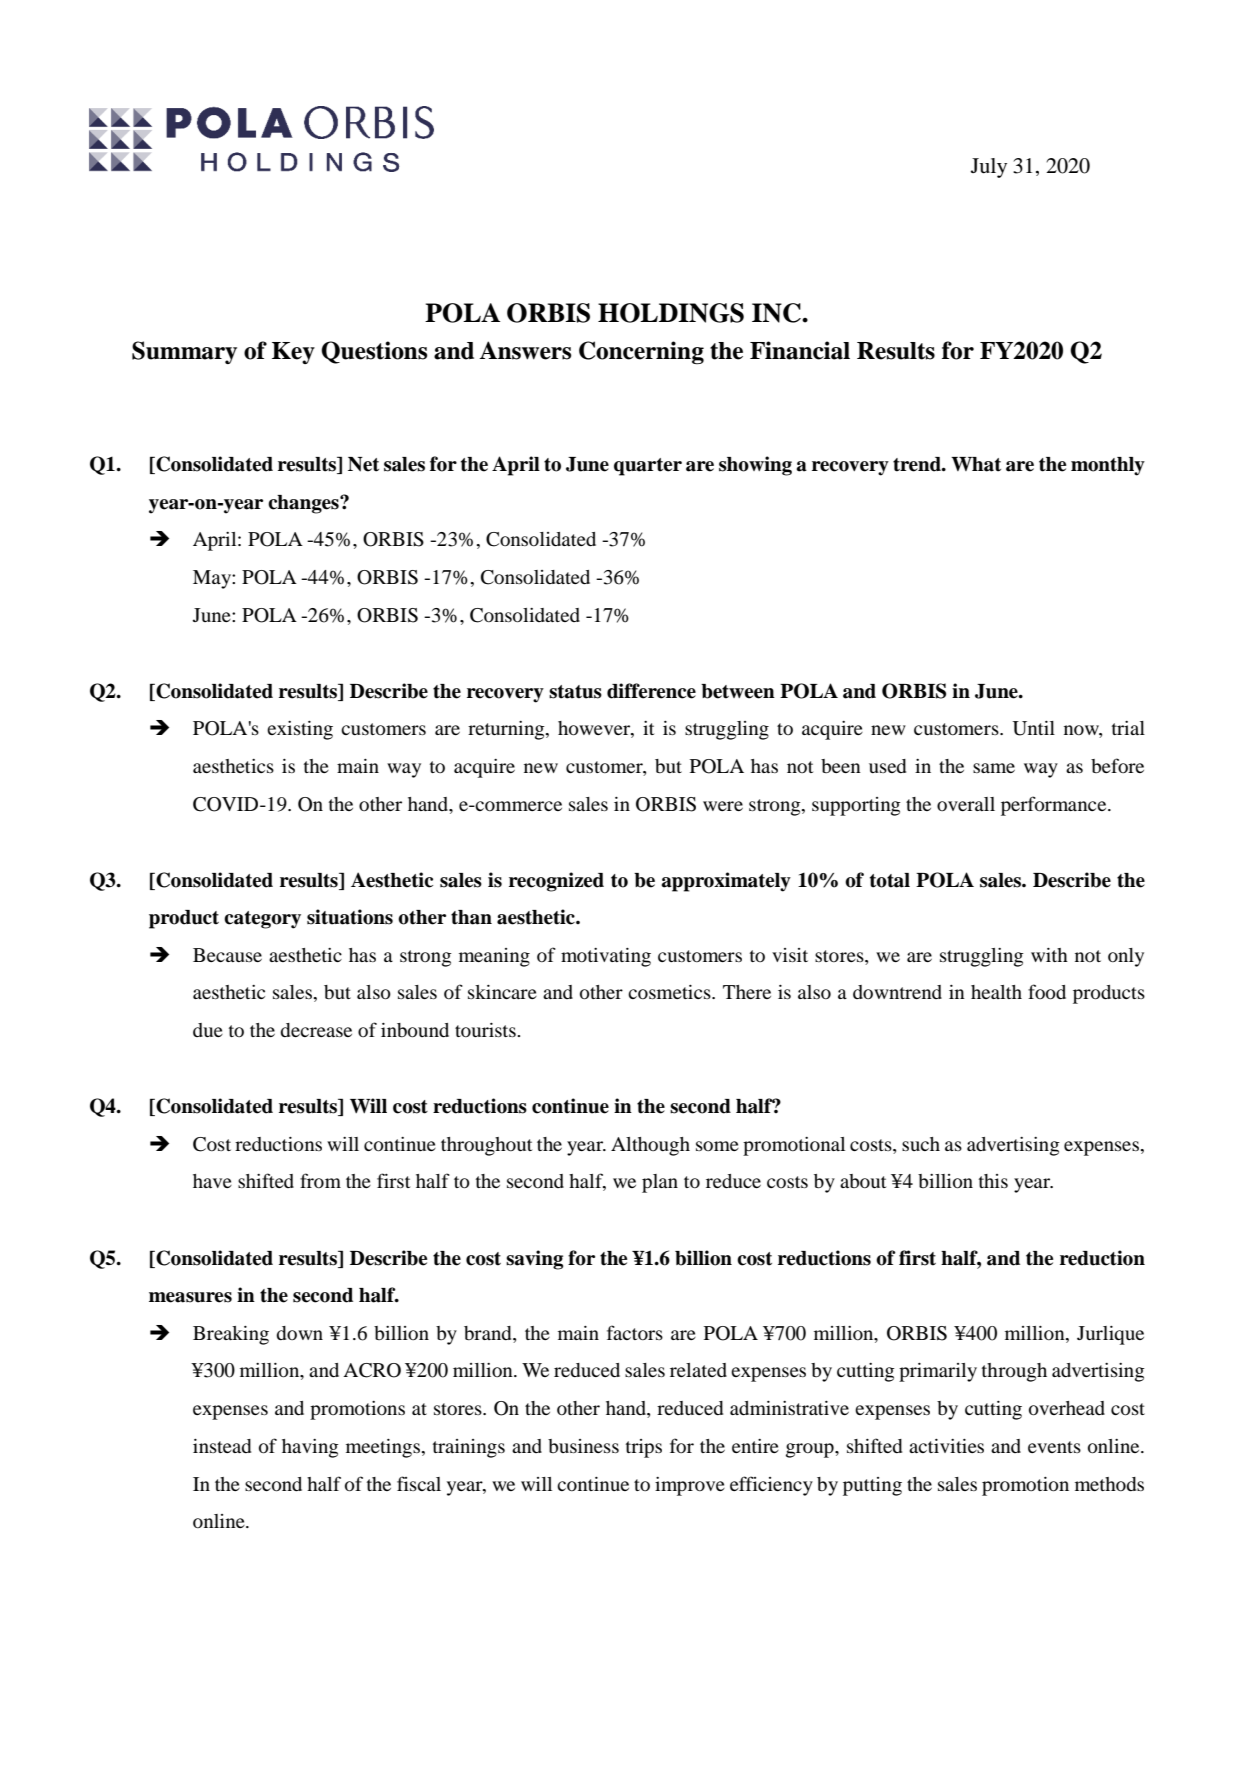 The height and width of the image is (1767, 1249). I want to click on performance, so click(1055, 806).
